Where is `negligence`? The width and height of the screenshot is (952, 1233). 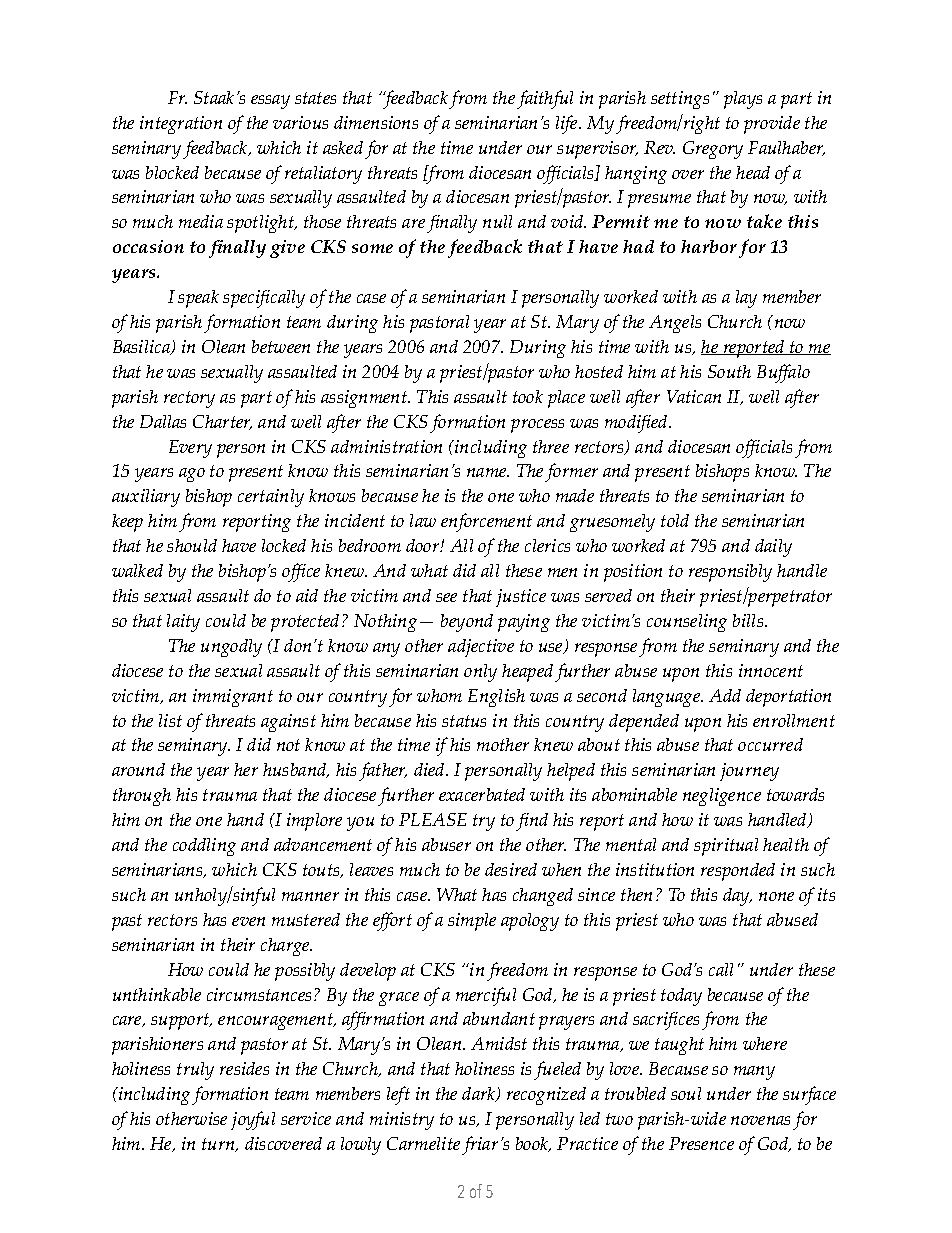 negligence is located at coordinates (722, 797).
